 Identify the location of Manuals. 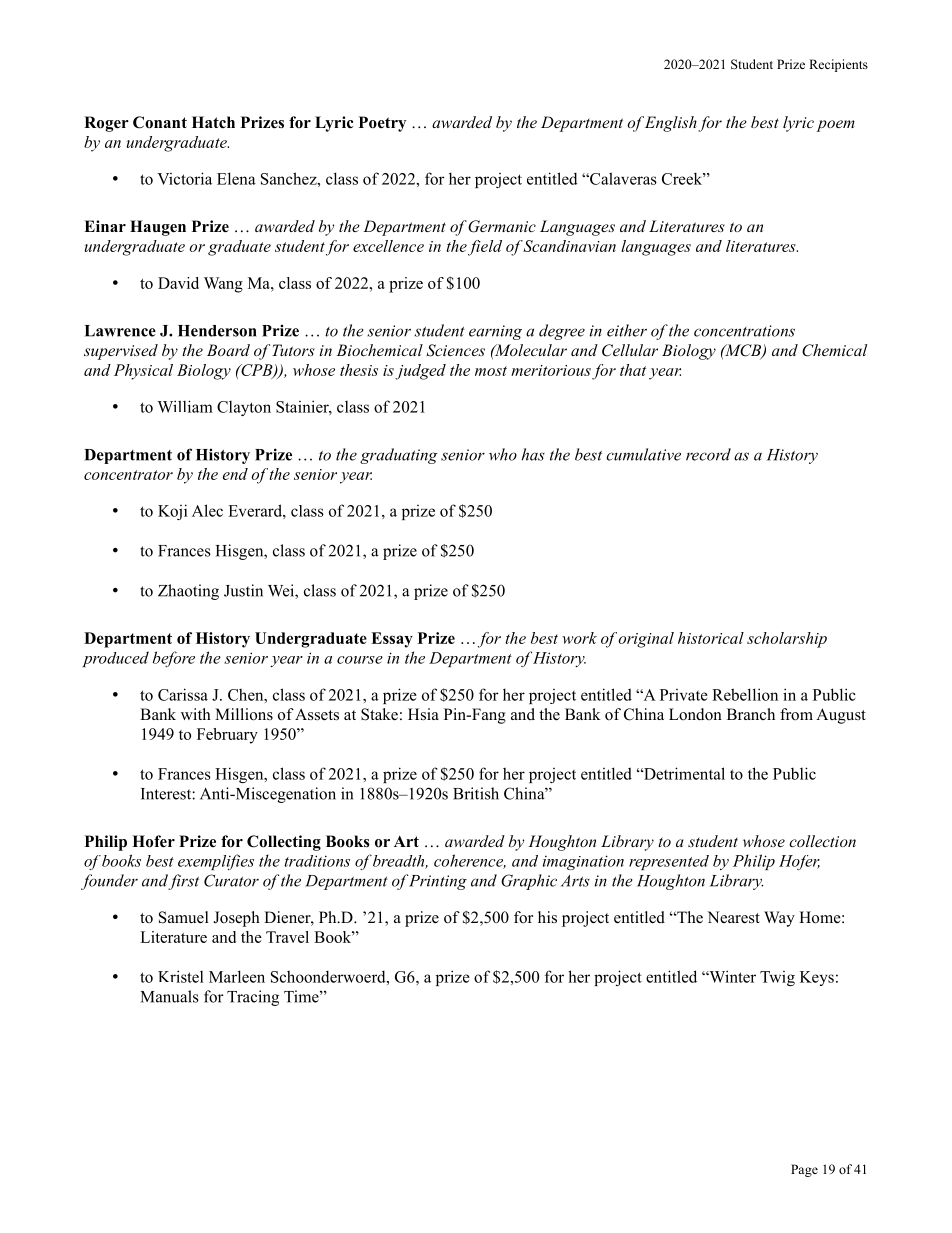
(170, 996).
